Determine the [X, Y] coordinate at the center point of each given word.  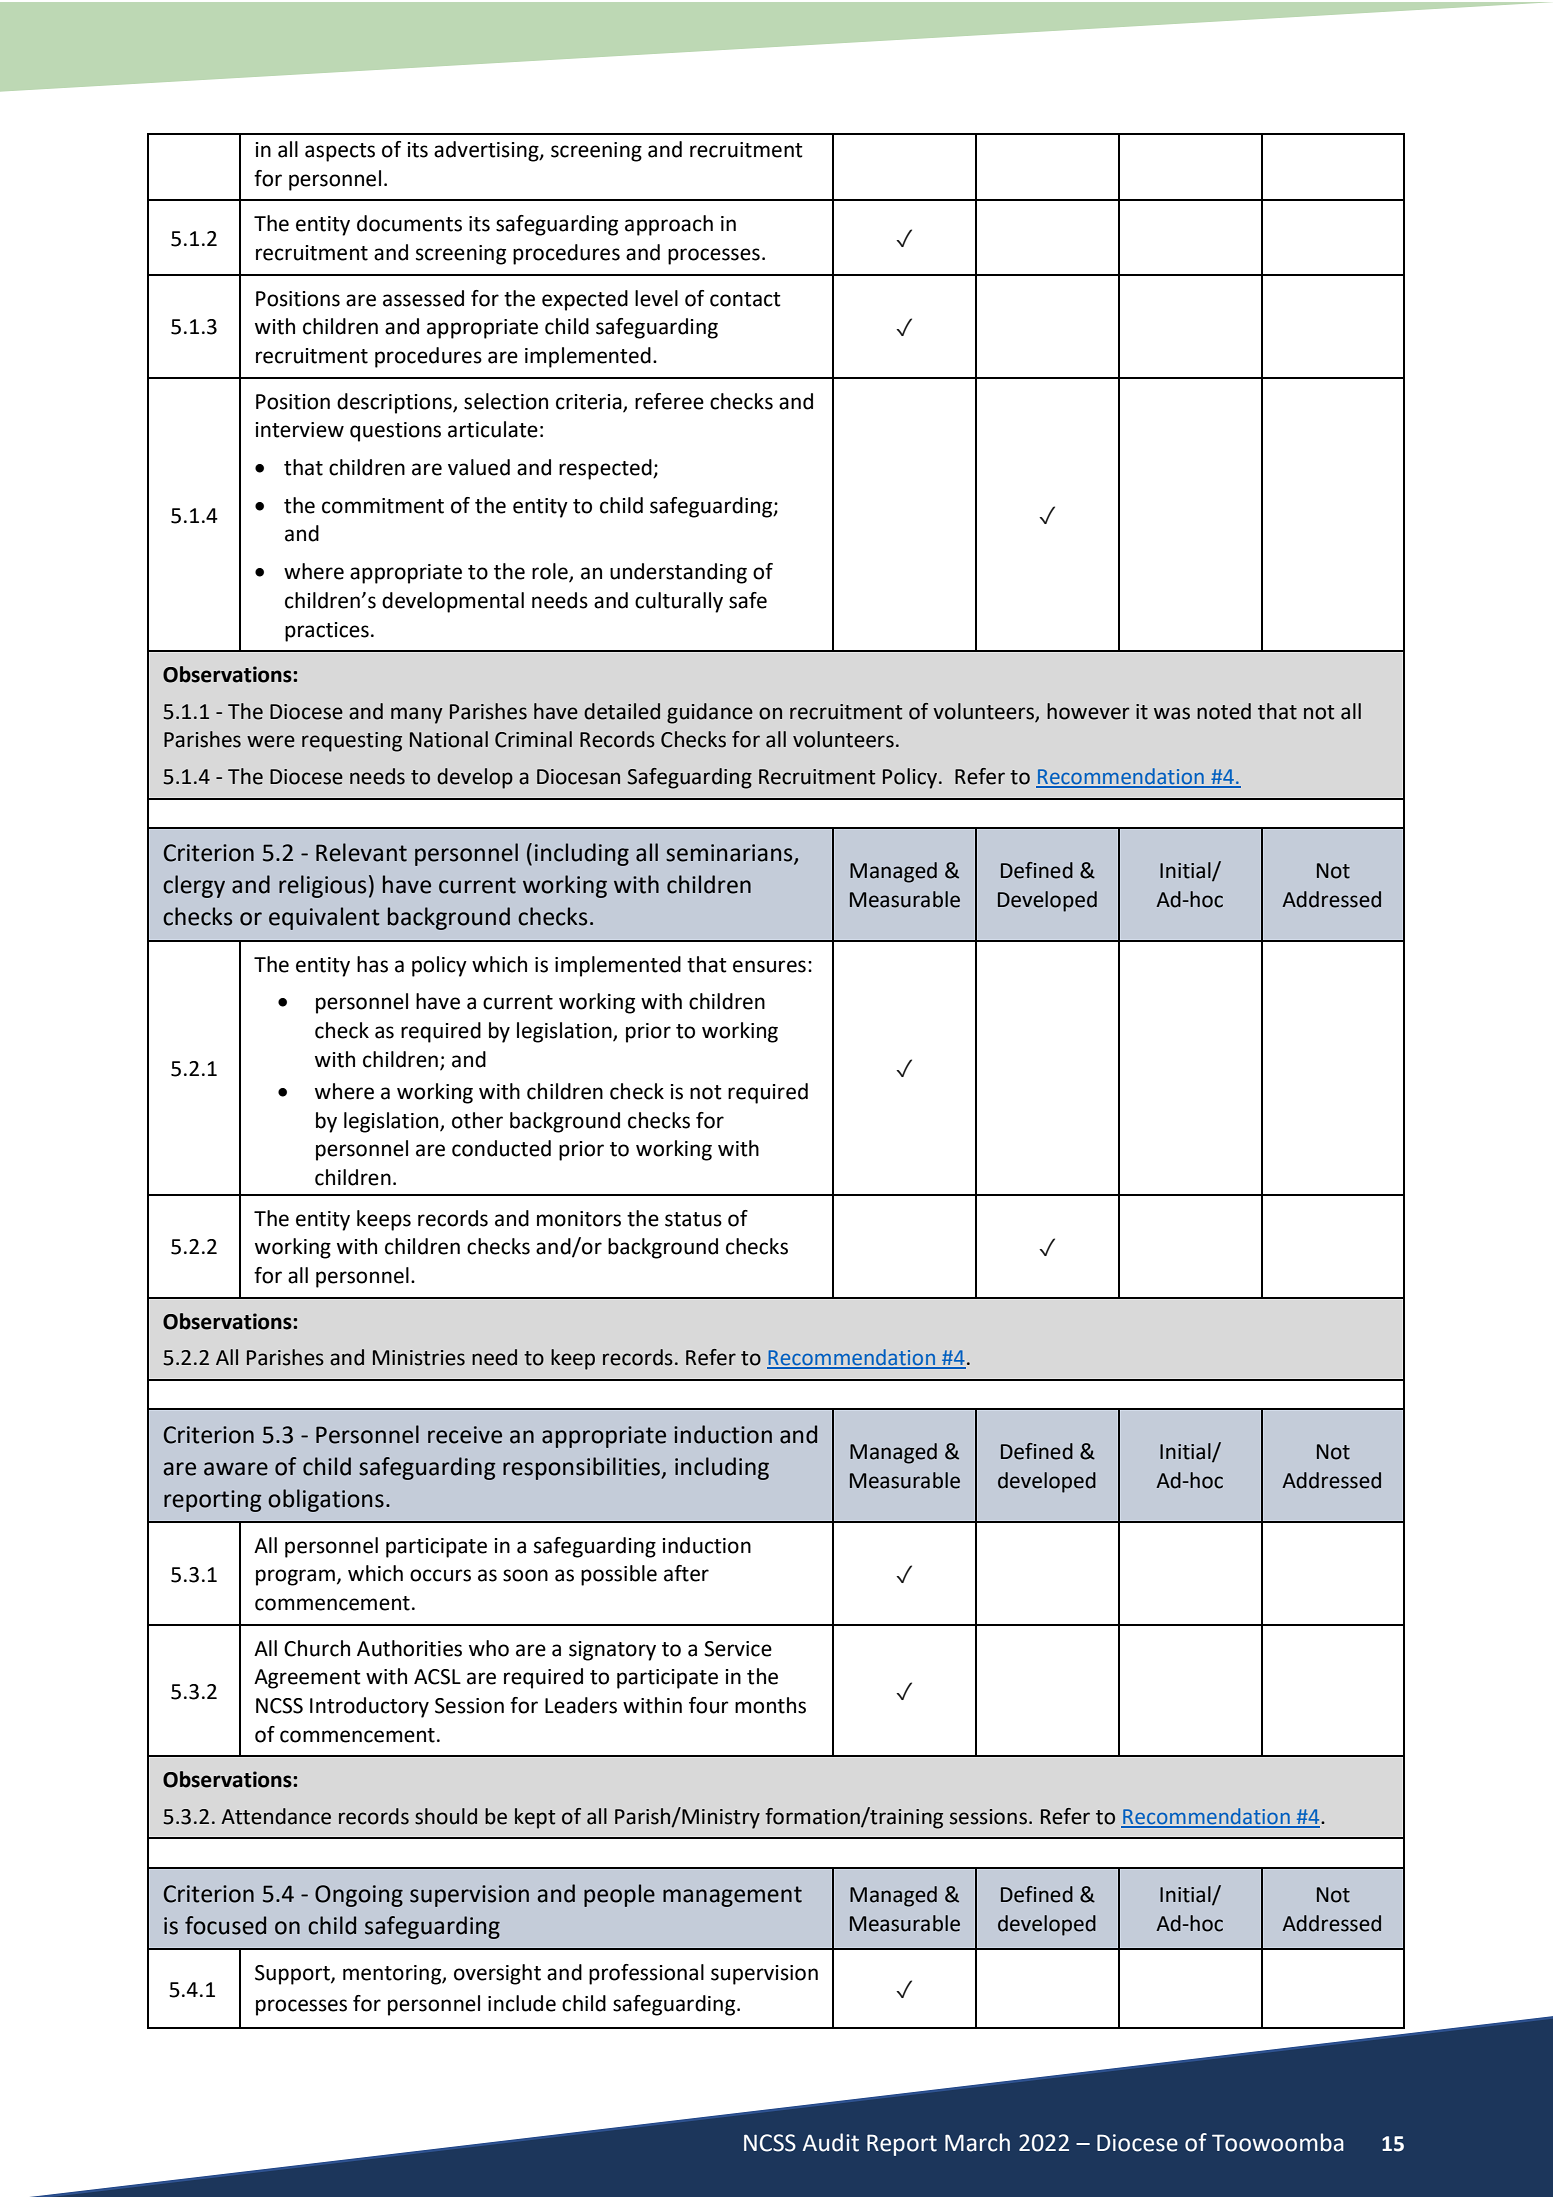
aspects [340, 152]
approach [669, 225]
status [693, 1219]
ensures [769, 966]
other [477, 1120]
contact [745, 299]
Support [293, 1975]
